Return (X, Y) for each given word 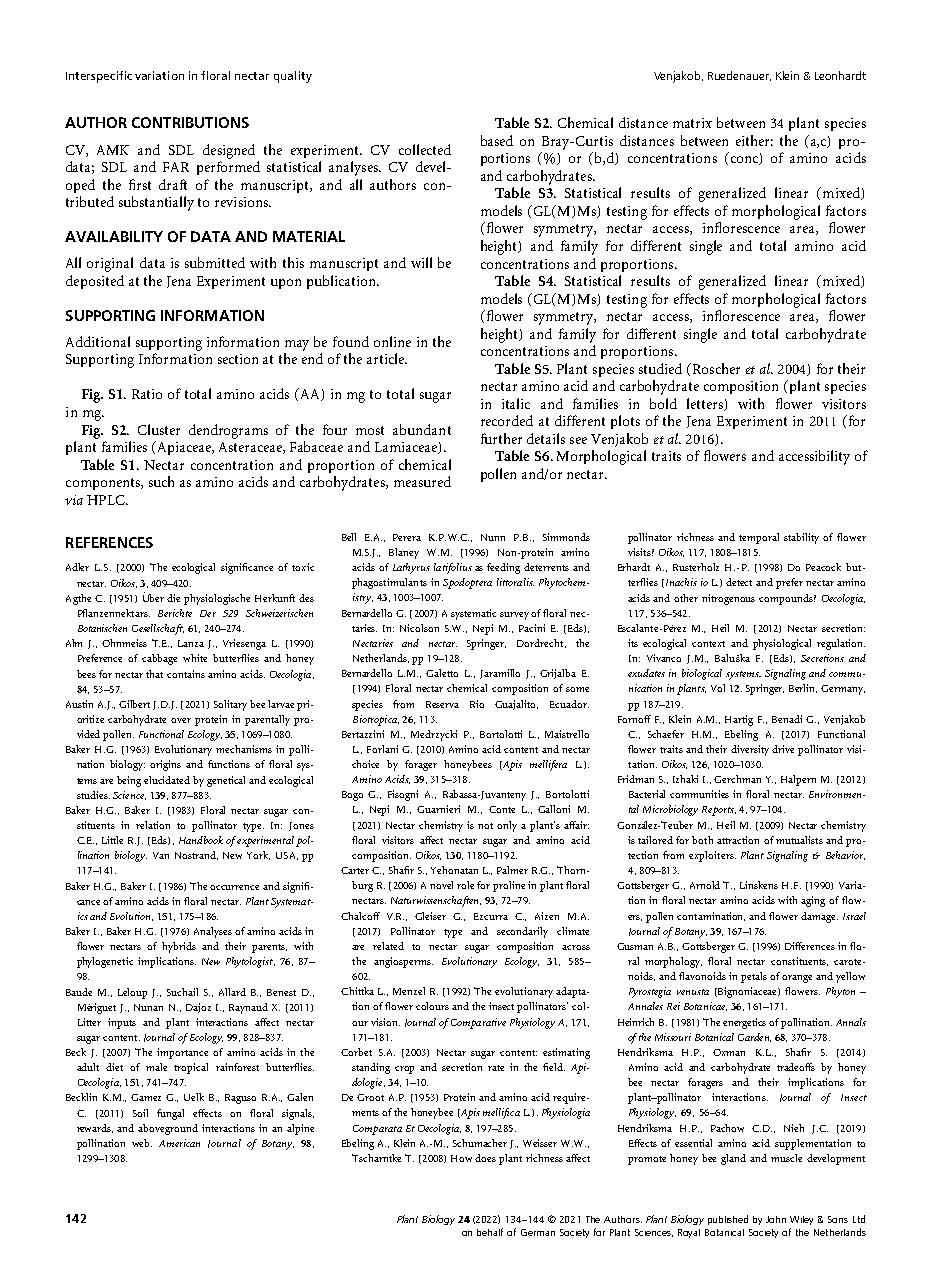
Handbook (201, 840)
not (485, 826)
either (754, 140)
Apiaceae (184, 448)
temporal (759, 538)
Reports (719, 811)
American (179, 1143)
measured (422, 481)
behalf (490, 1232)
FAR (176, 167)
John (776, 1219)
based (497, 140)
